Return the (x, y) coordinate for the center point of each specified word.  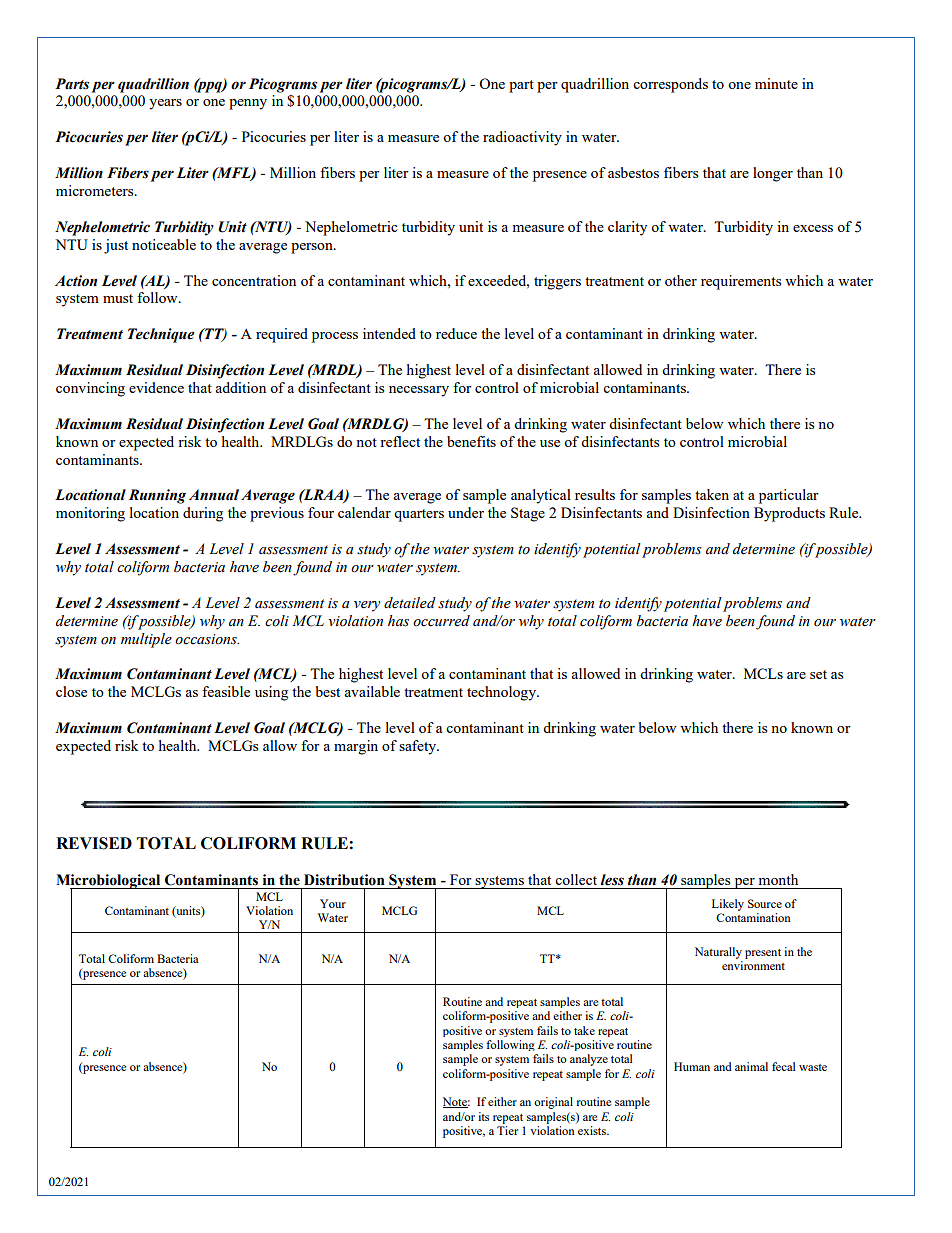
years (165, 104)
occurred (441, 621)
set (818, 674)
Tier (507, 1130)
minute (776, 83)
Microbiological (109, 882)
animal (751, 1066)
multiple (146, 640)
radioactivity (522, 138)
